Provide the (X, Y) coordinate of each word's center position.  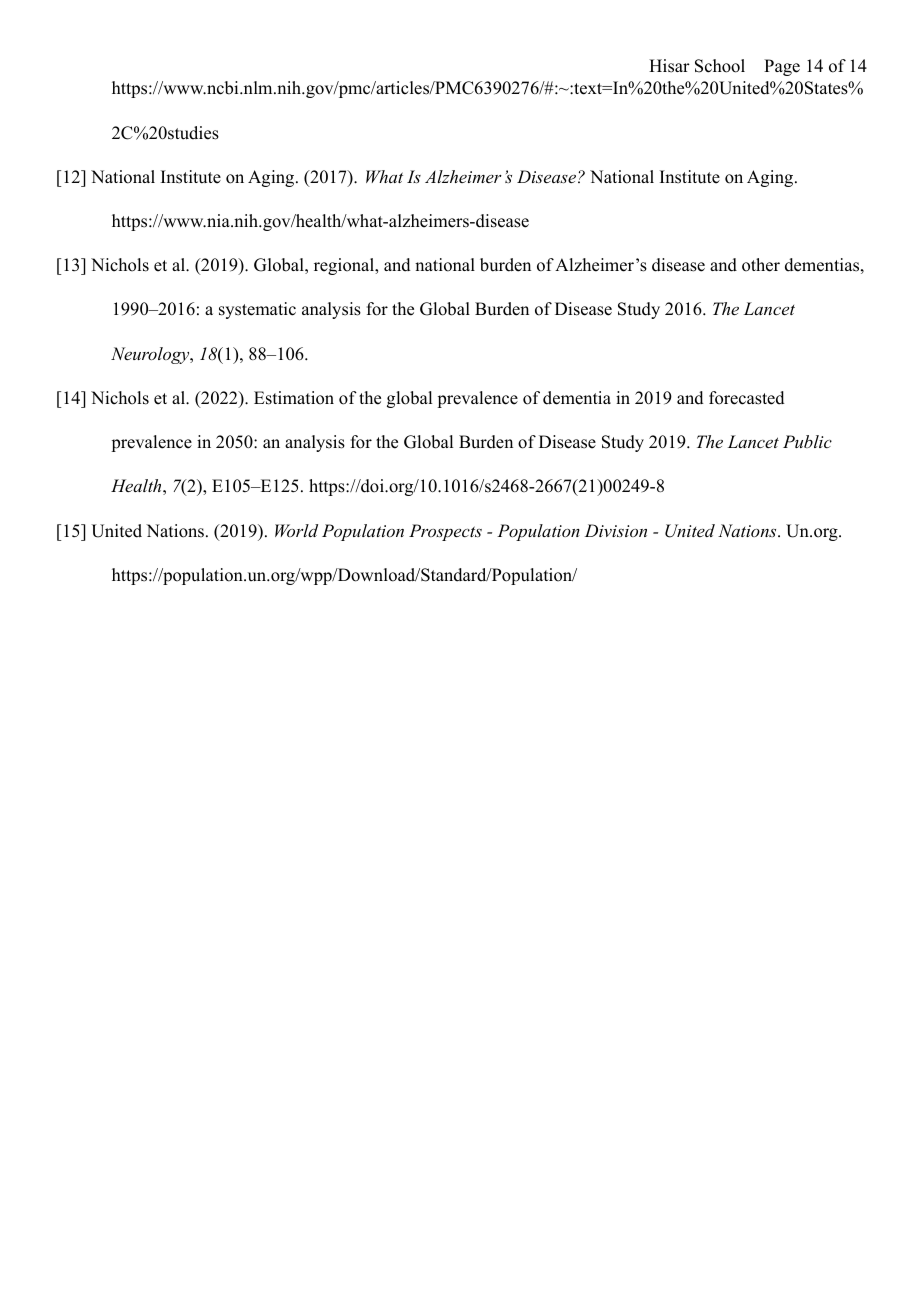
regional (345, 266)
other (761, 265)
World (296, 530)
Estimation (294, 398)
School (720, 66)
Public (807, 441)
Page (782, 67)
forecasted (747, 398)
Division (616, 530)
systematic (257, 310)
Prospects (445, 532)
